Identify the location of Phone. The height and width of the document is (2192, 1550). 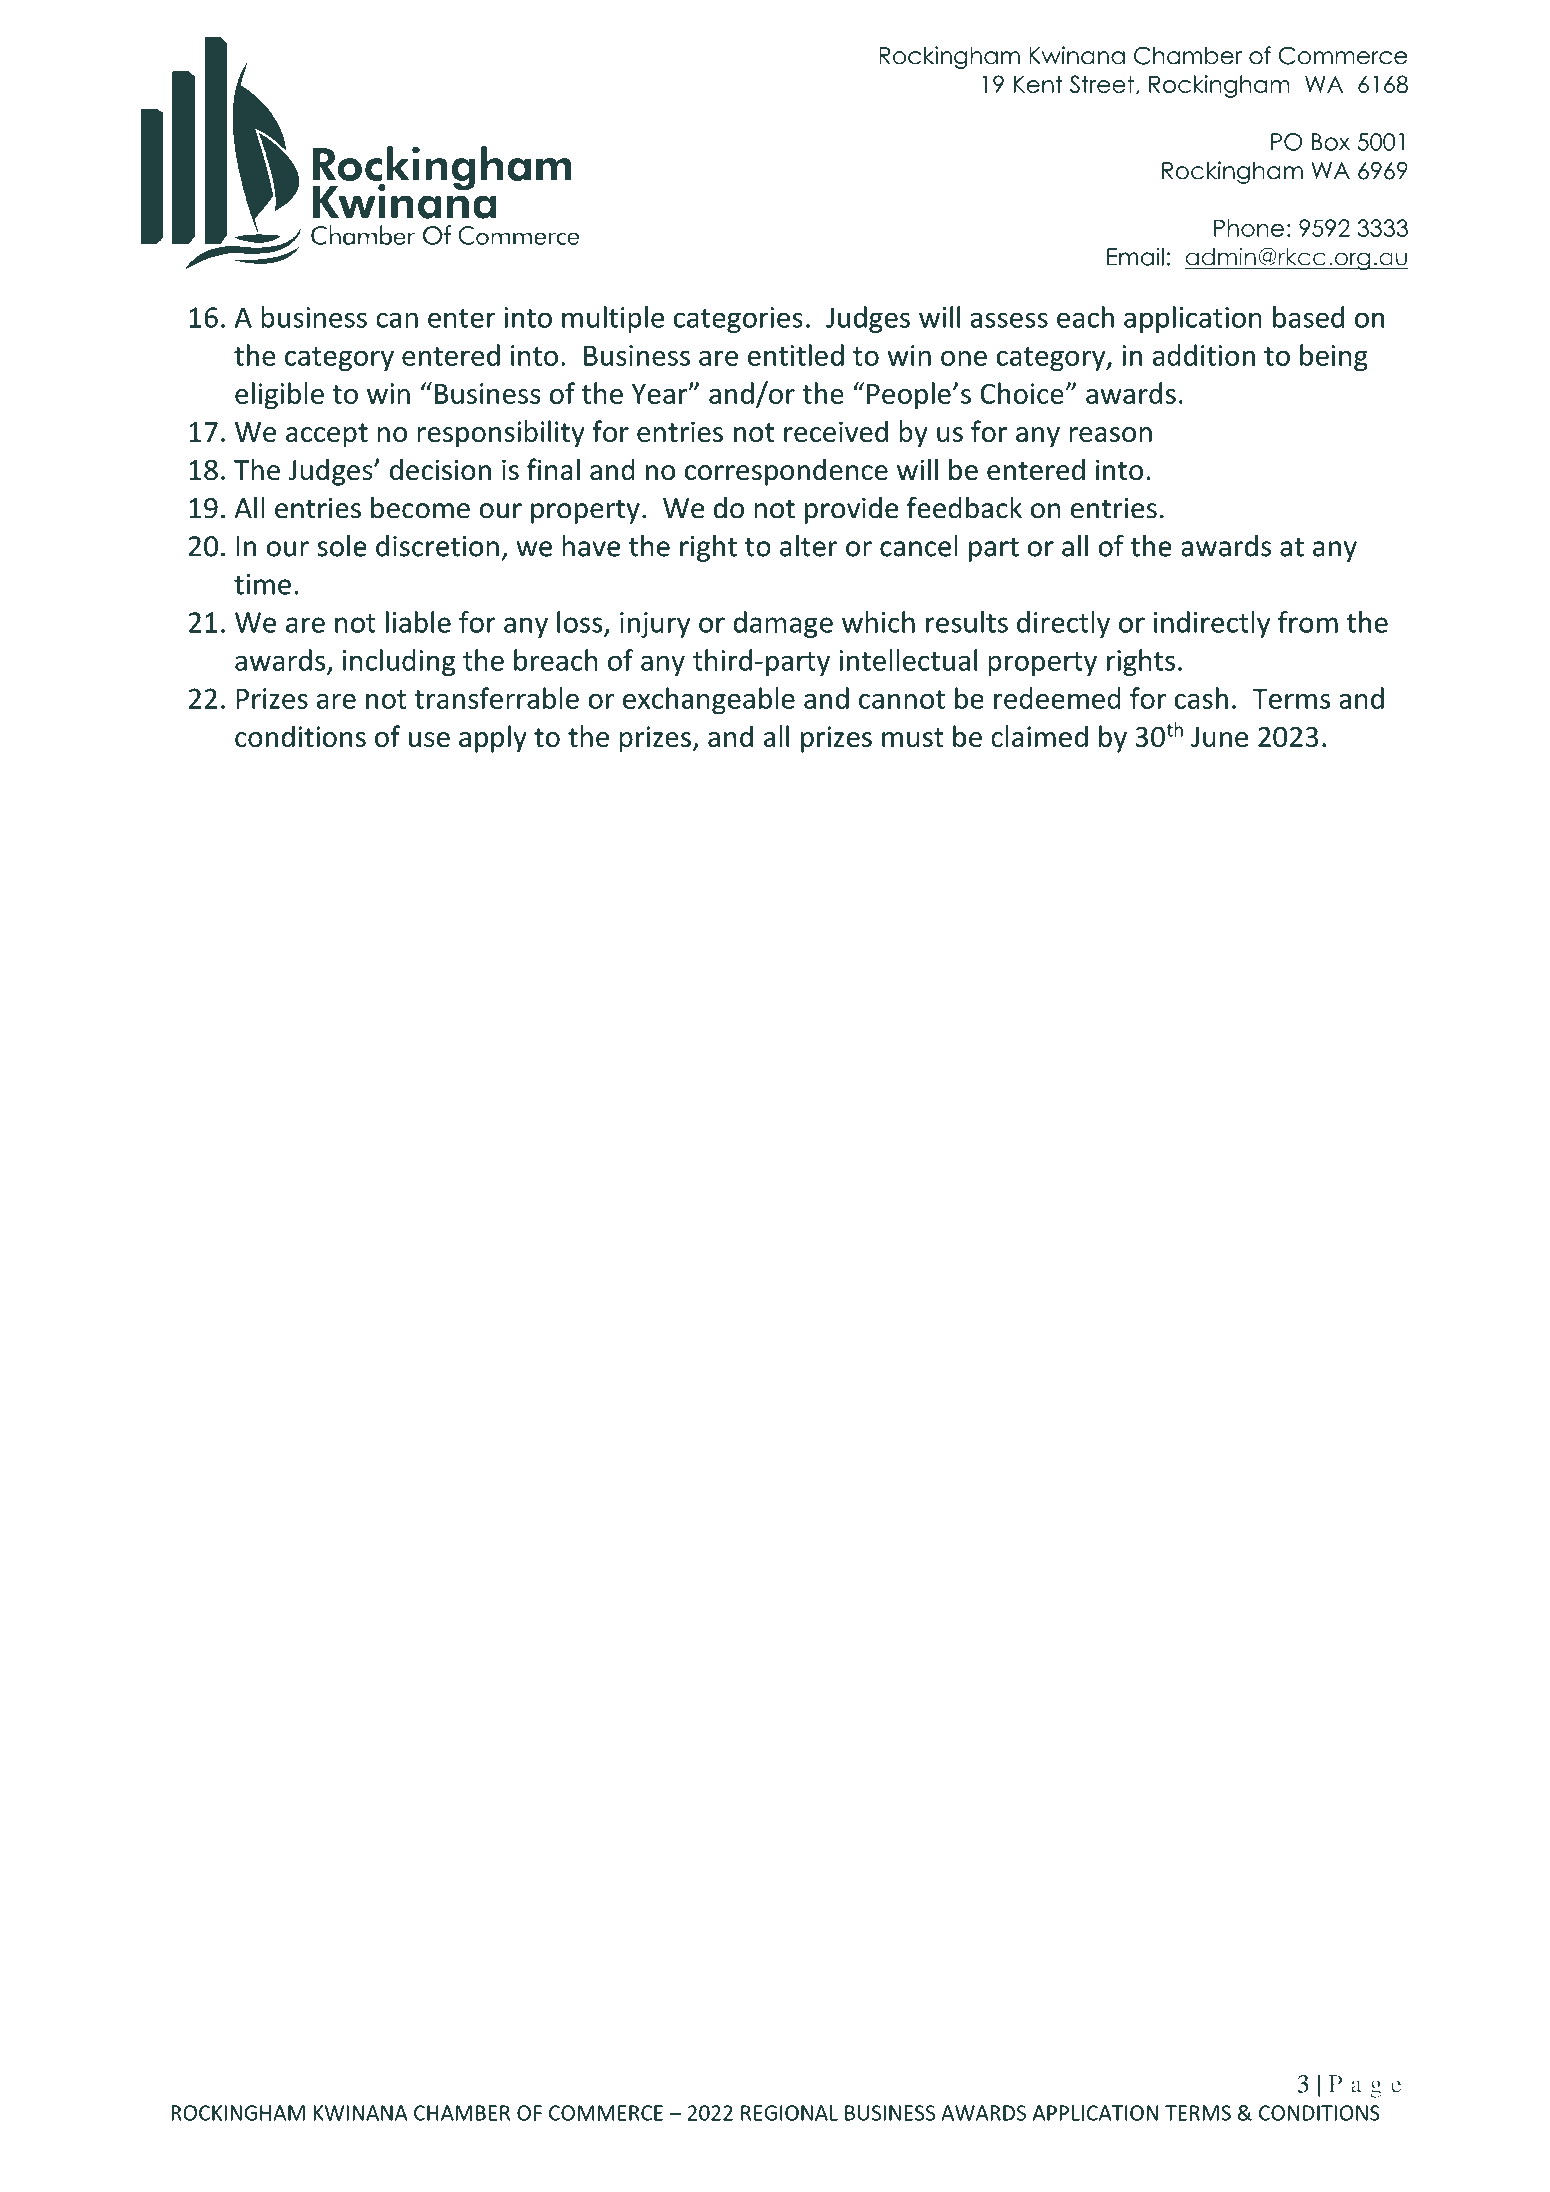
(1249, 228).
